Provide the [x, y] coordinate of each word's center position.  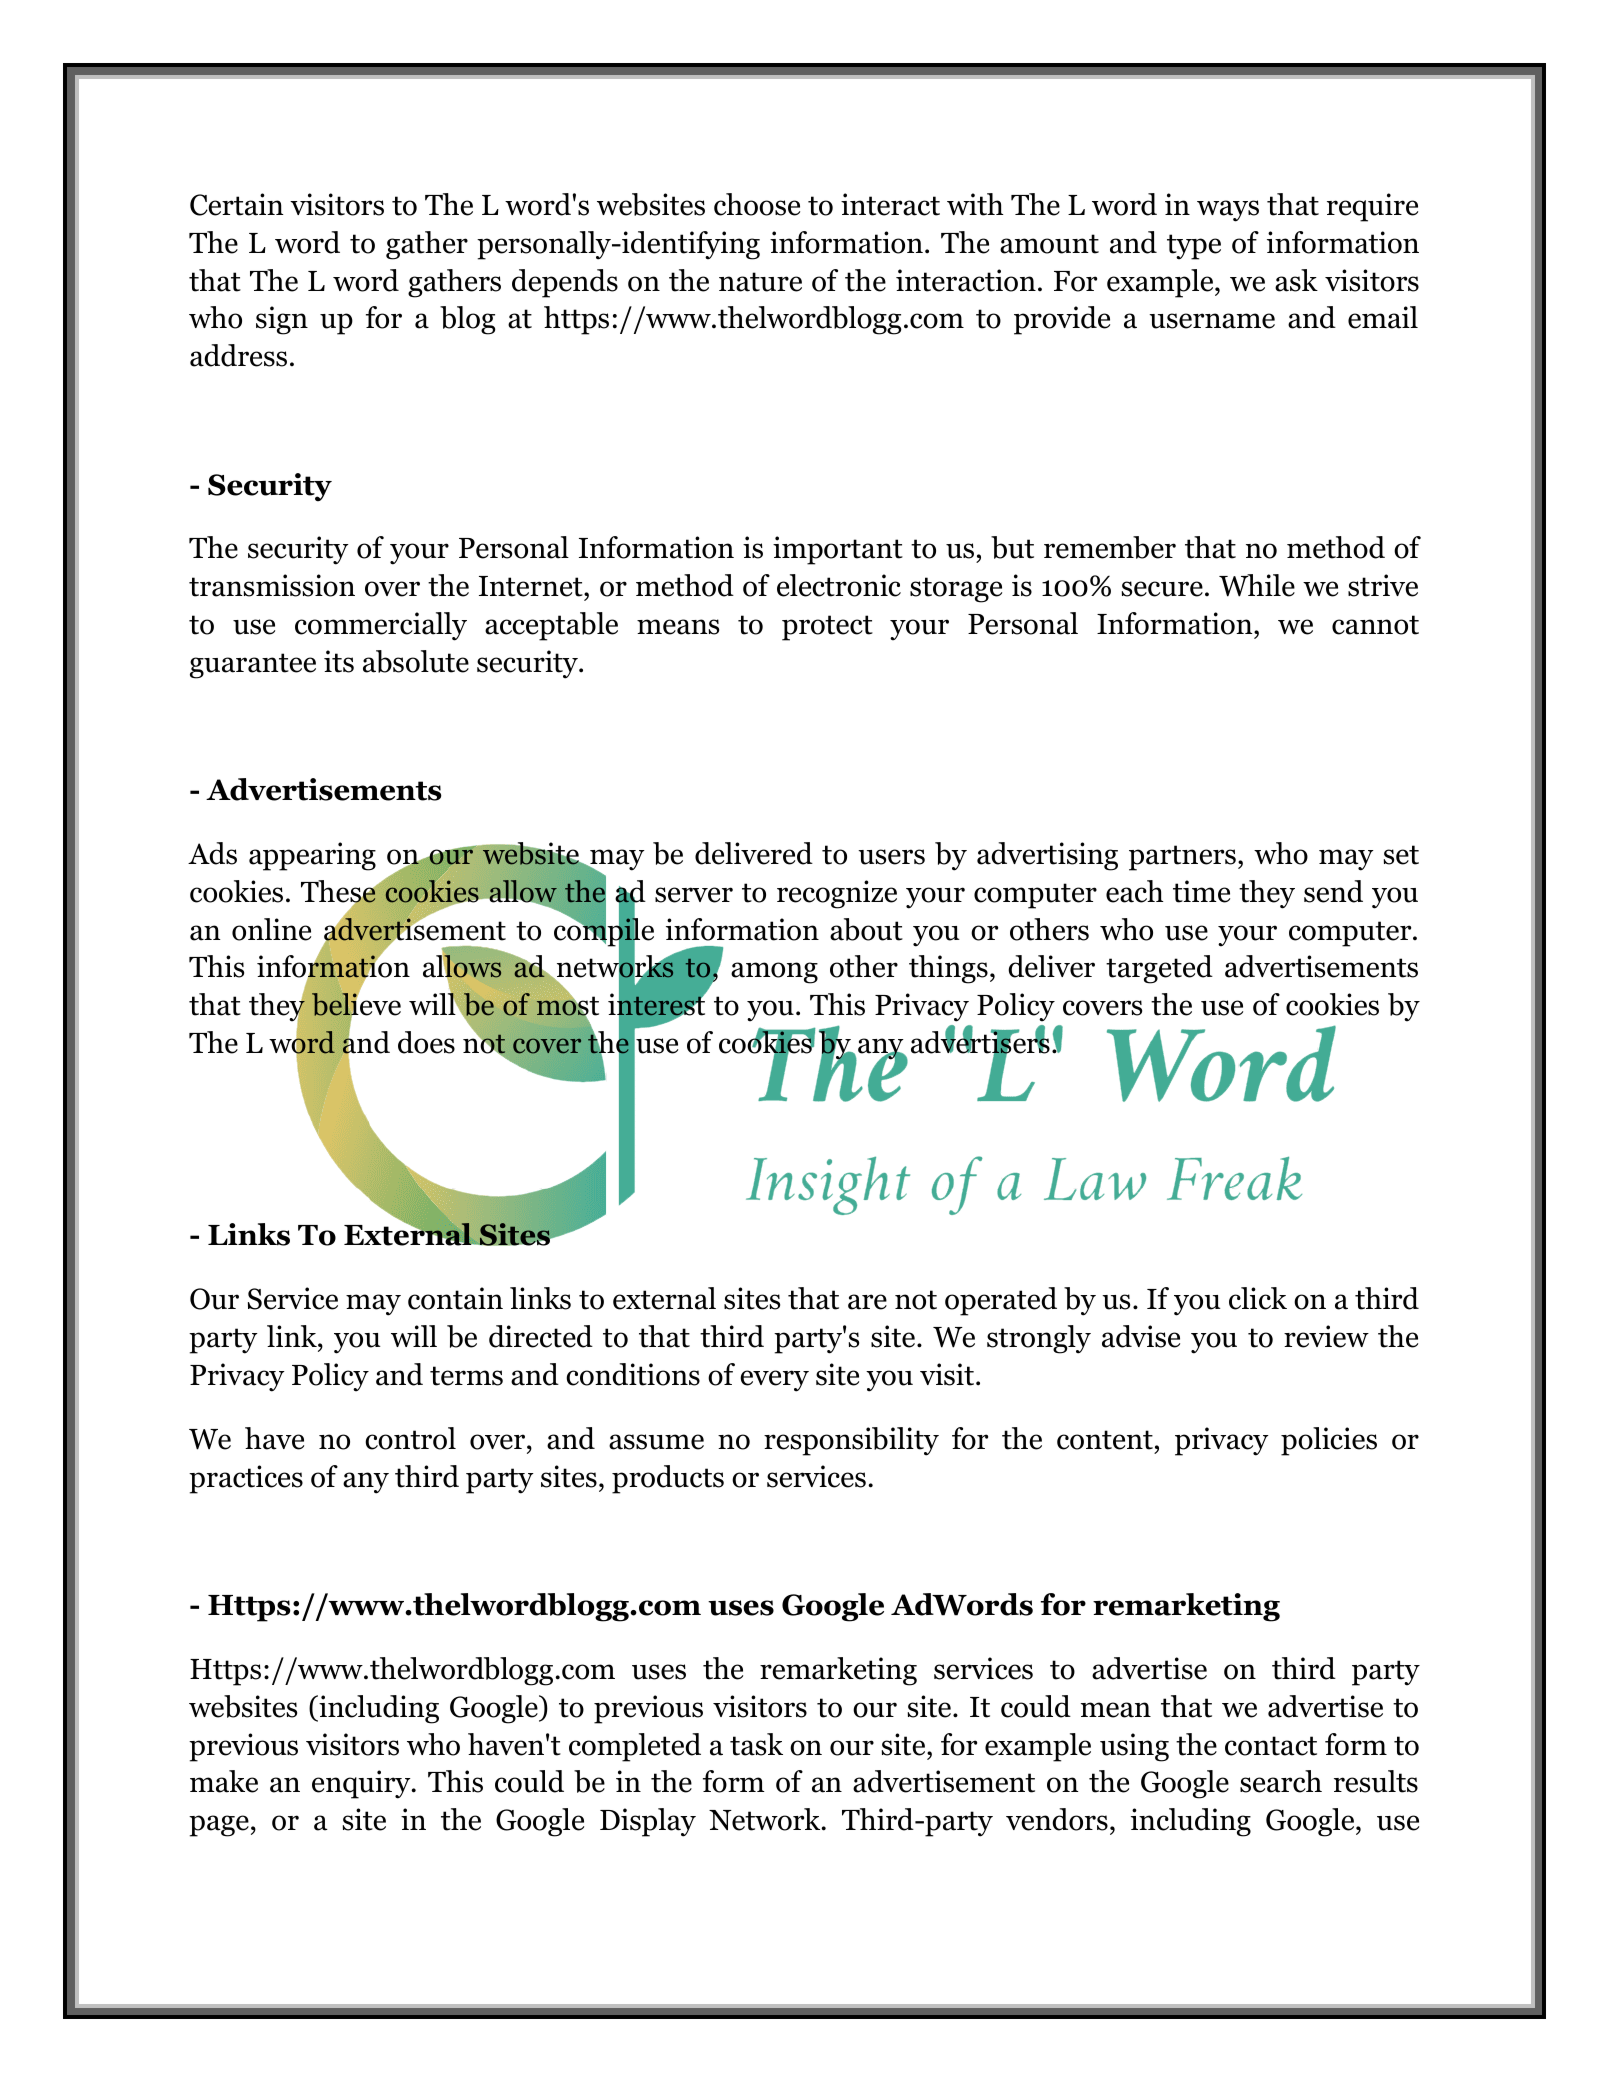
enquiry [362, 1784]
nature [760, 282]
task [756, 1744]
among [774, 973]
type [1194, 247]
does [426, 1042]
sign [282, 320]
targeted [1159, 969]
